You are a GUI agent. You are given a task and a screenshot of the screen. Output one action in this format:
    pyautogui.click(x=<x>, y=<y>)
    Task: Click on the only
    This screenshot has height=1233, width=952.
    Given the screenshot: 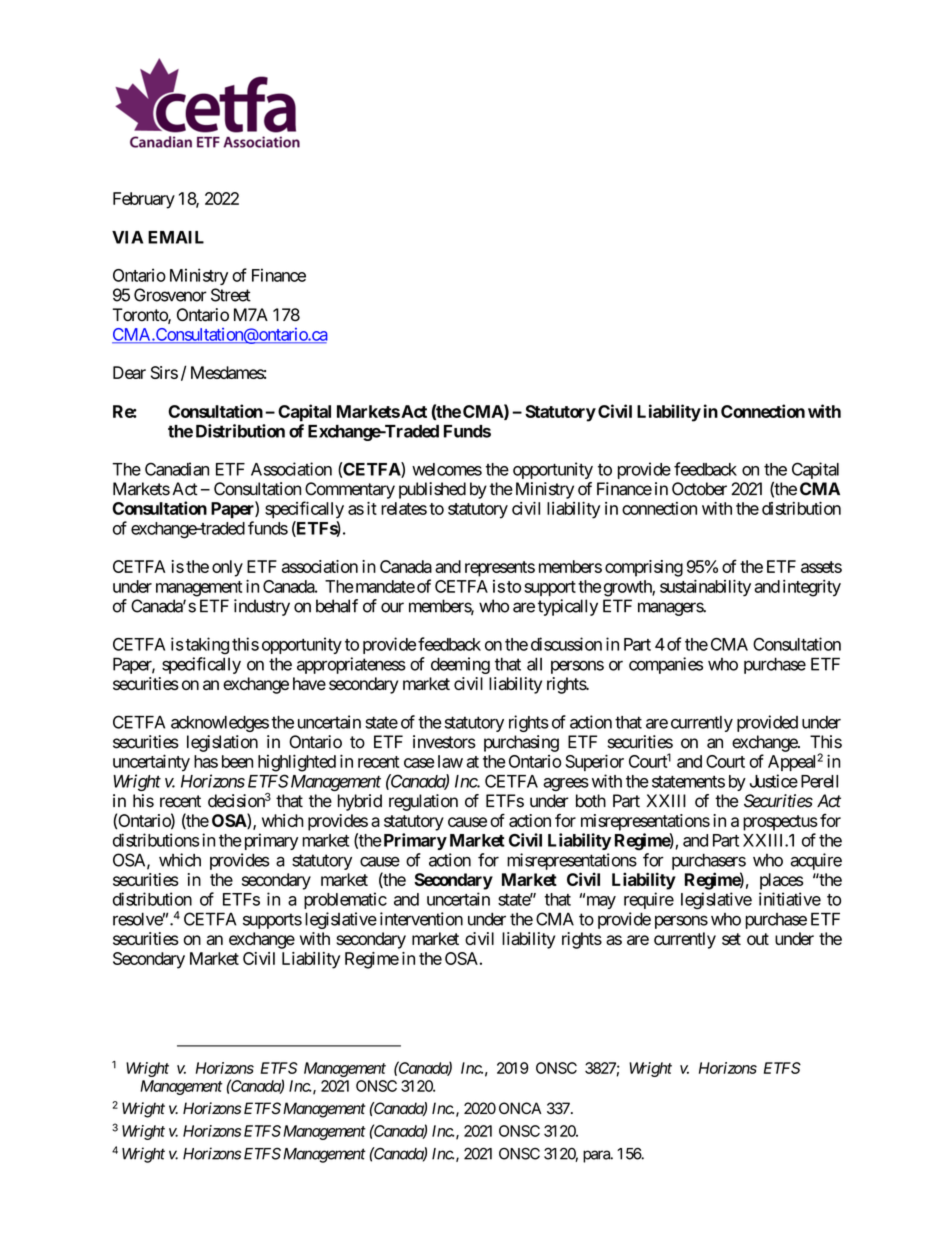 What is the action you would take?
    pyautogui.click(x=227, y=568)
